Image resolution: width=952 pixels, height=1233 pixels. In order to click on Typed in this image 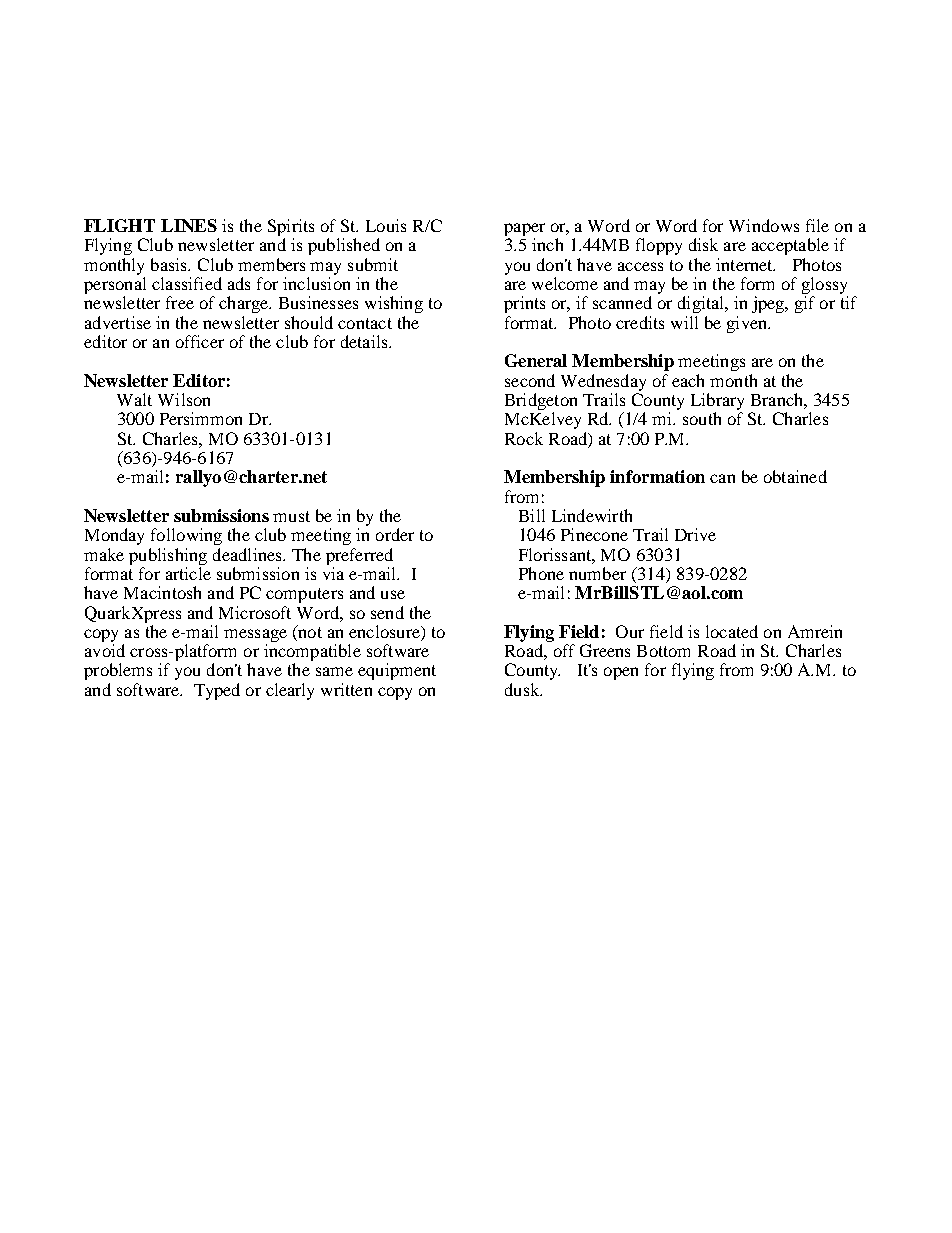, I will do `click(217, 691)`.
